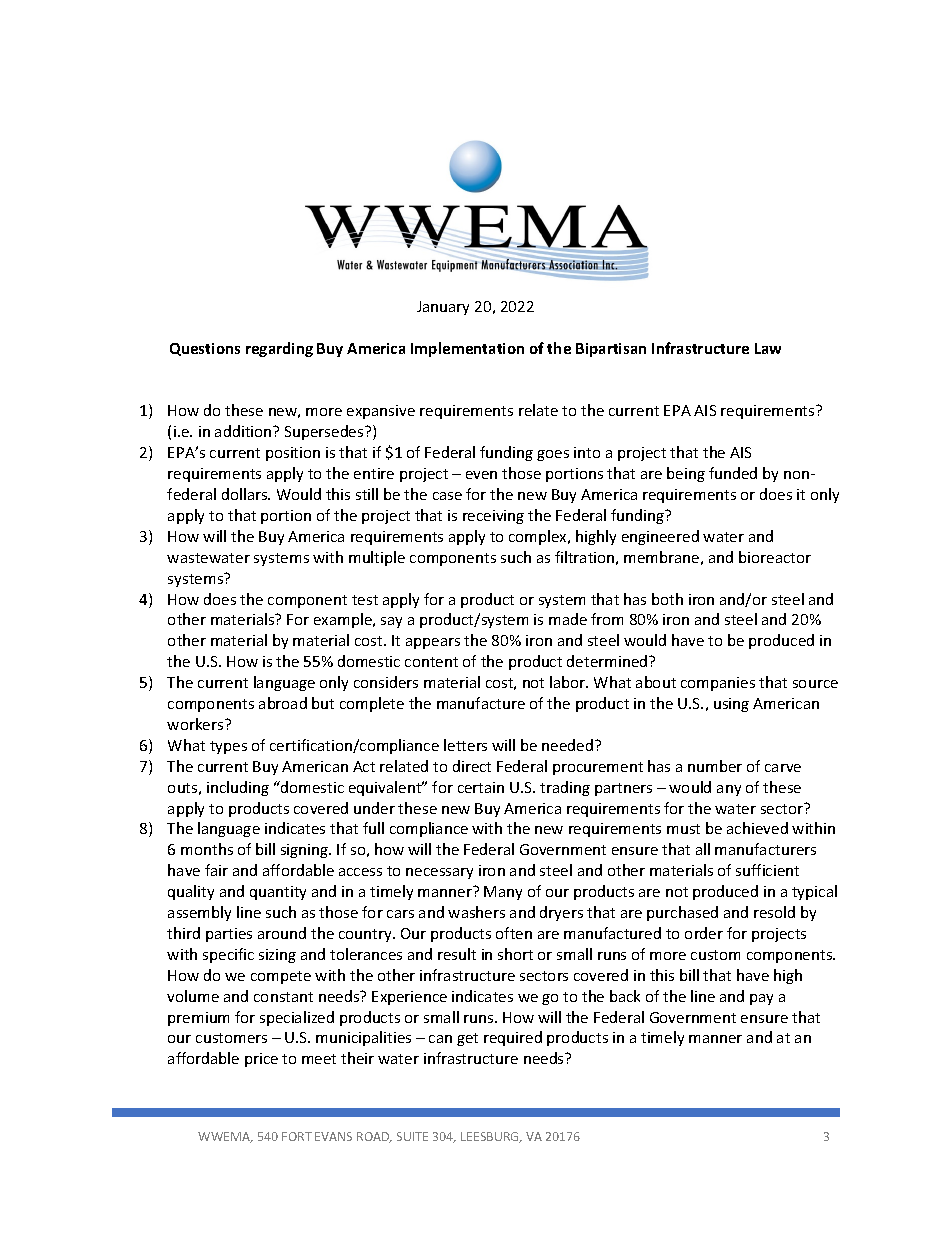 The height and width of the document is (1233, 952). Describe the element at coordinates (297, 1136) in the document. I see `FORT` at that location.
